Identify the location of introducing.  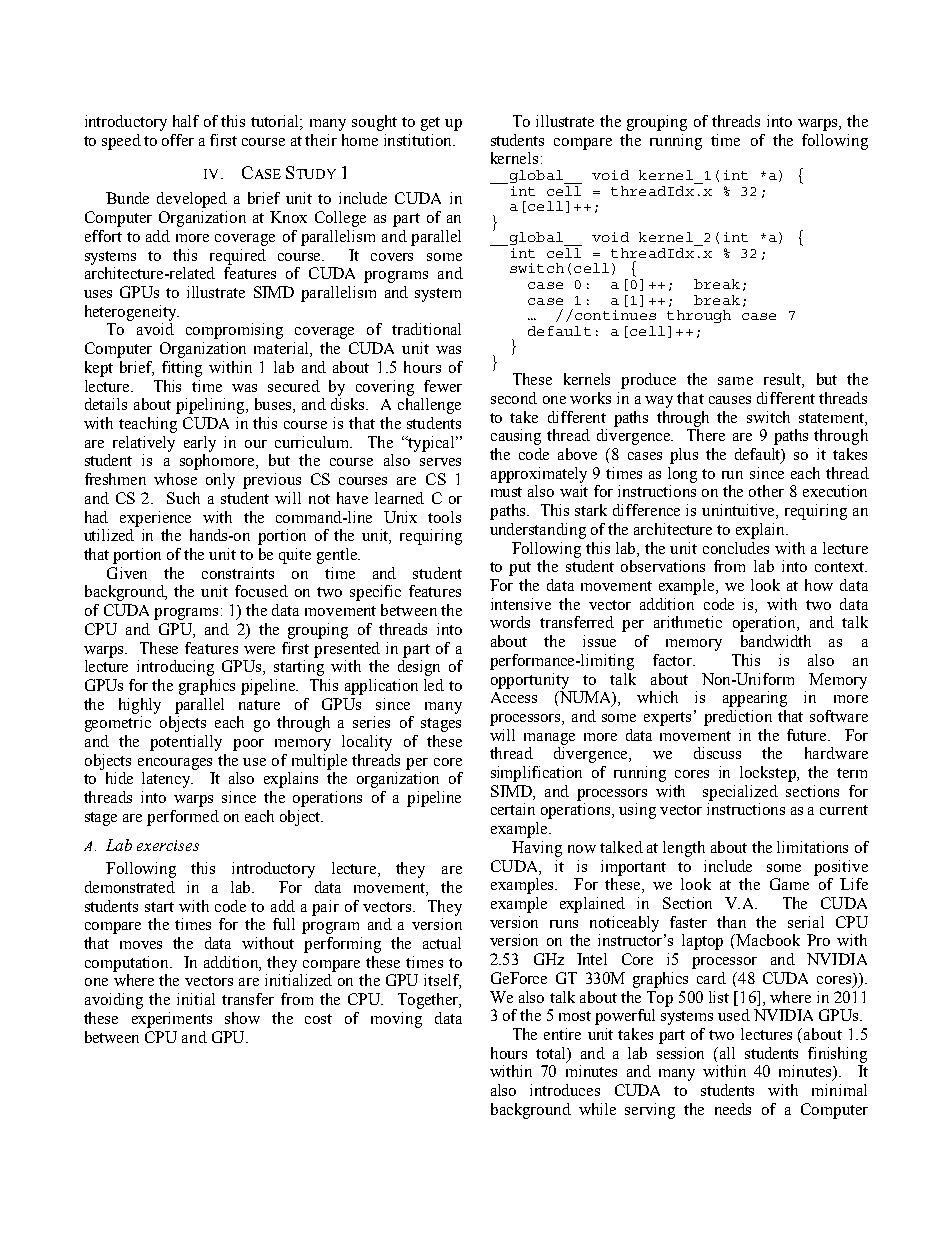
(175, 668).
